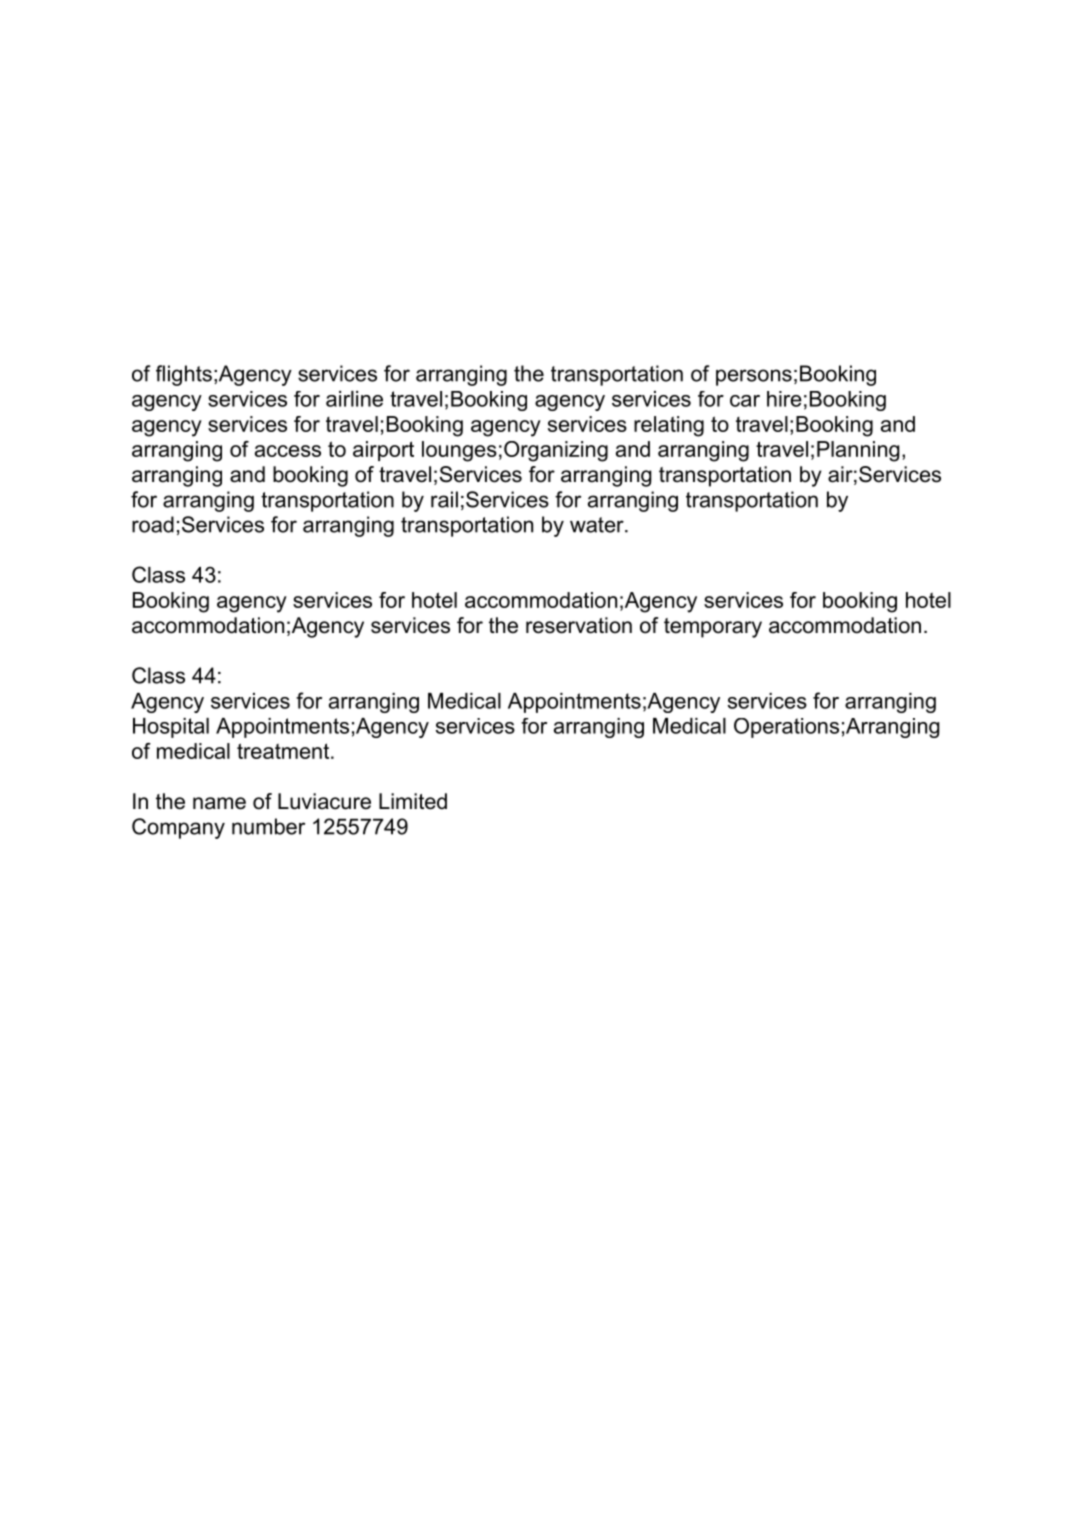 The image size is (1085, 1535). Describe the element at coordinates (713, 628) in the screenshot. I see `temporary` at that location.
